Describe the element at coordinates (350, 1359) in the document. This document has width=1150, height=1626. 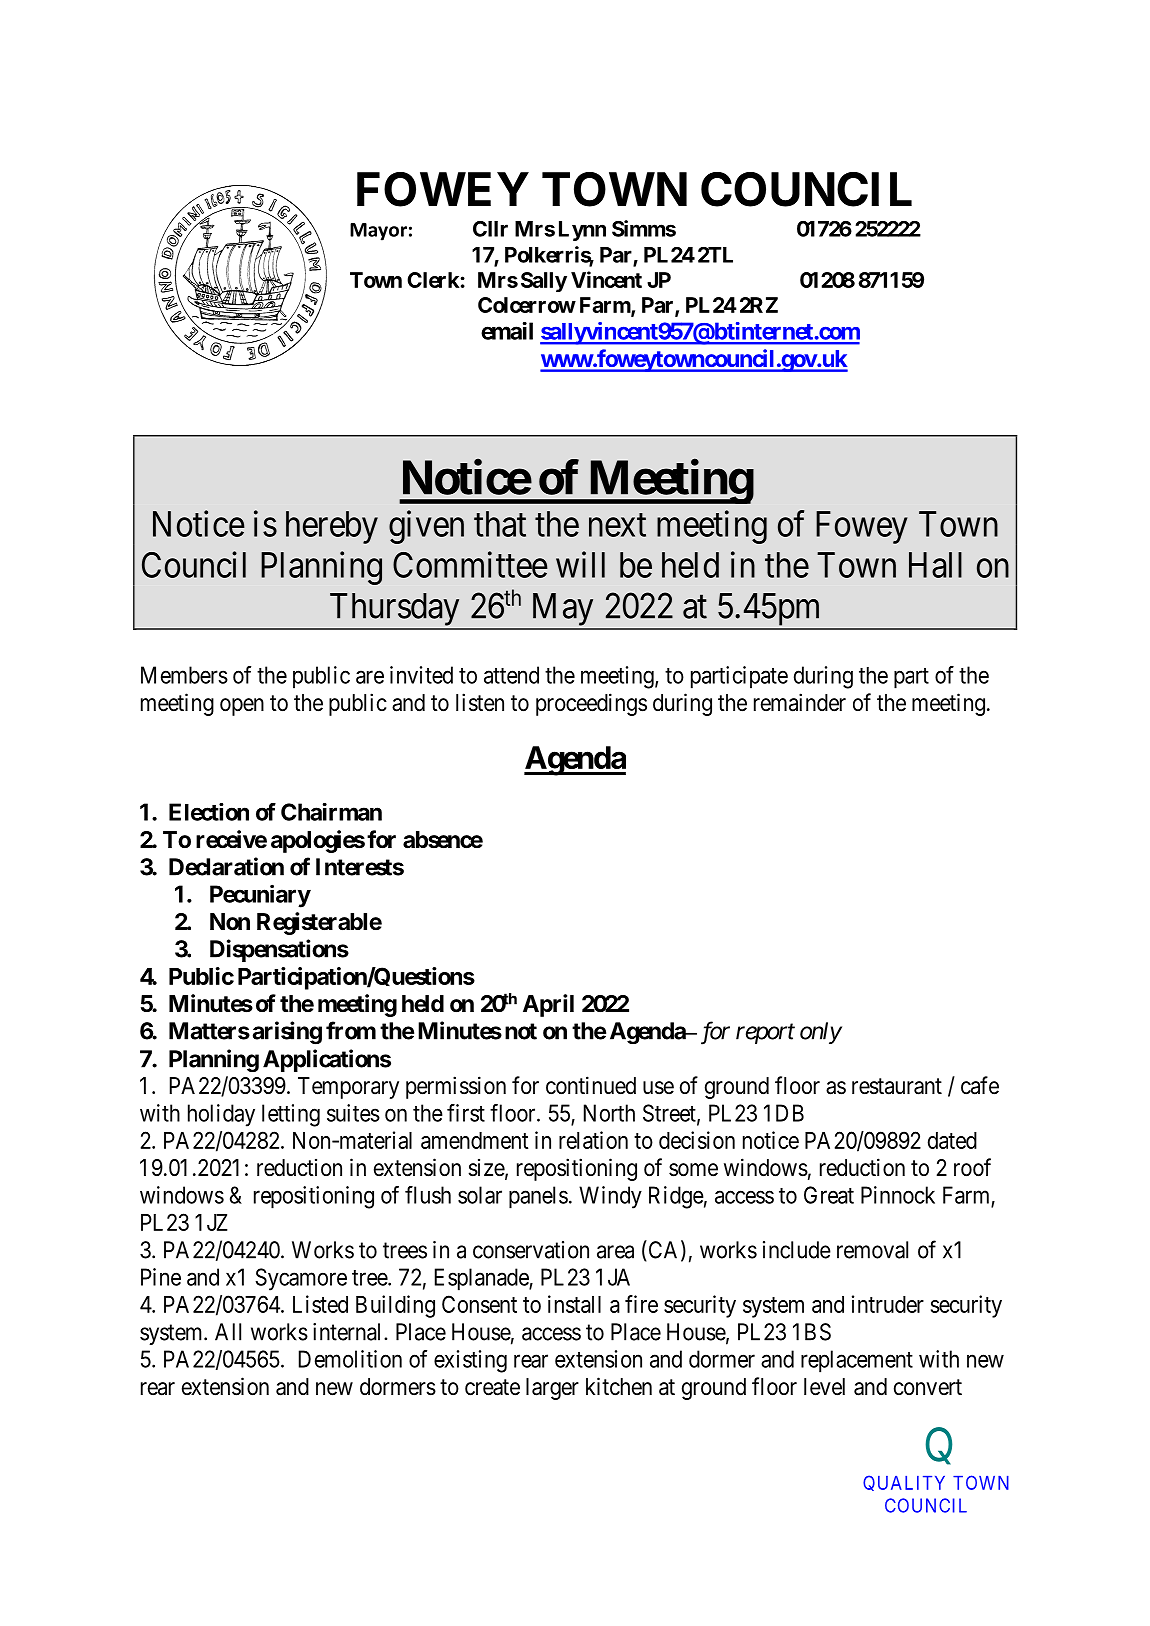
I see `Demolition` at that location.
